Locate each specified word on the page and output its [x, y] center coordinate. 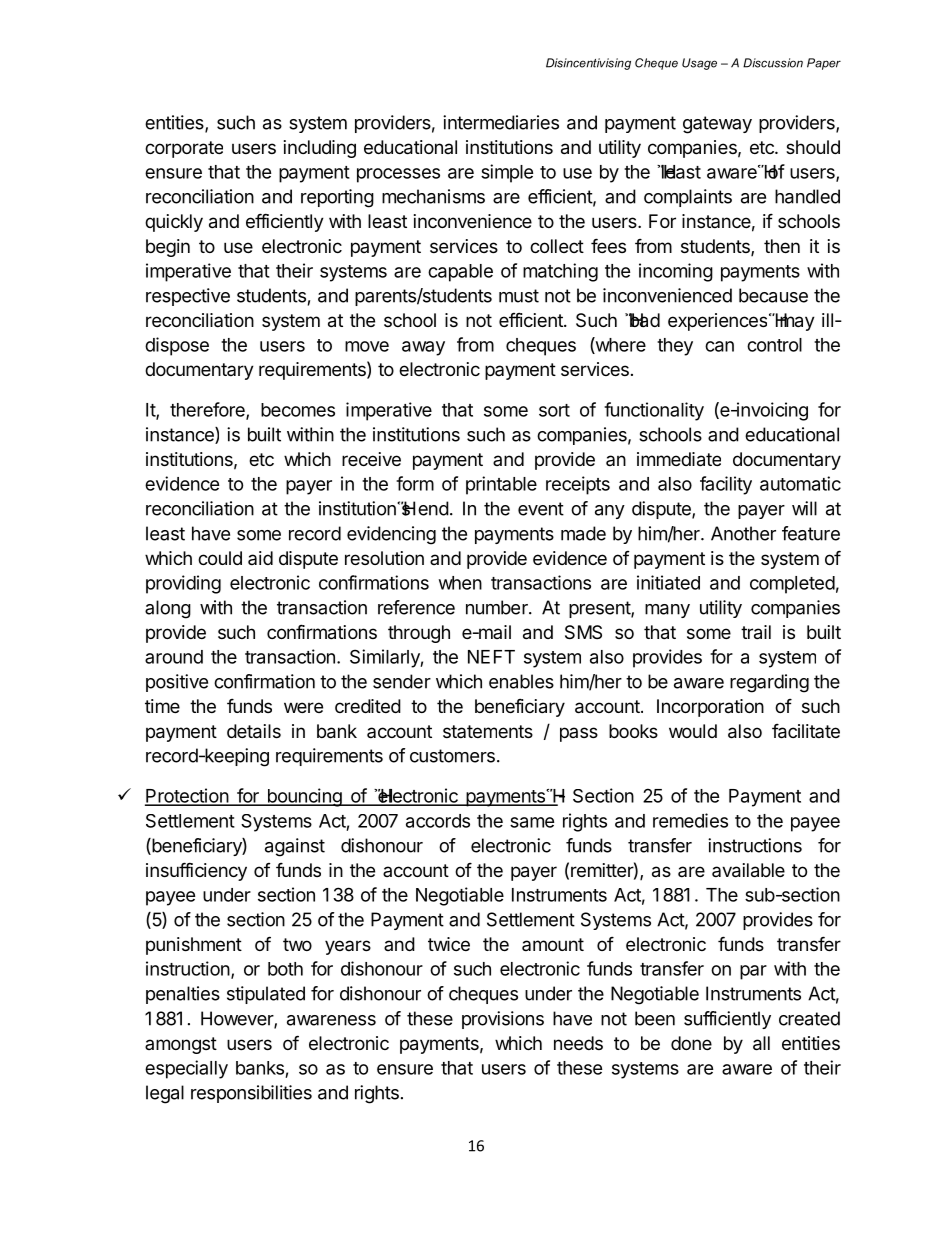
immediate [679, 459]
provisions [503, 1020]
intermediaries [501, 122]
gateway [717, 125]
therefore [208, 410]
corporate [184, 149]
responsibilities [251, 1094]
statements [488, 731]
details [254, 731]
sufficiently [727, 1020]
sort [554, 410]
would [693, 731]
